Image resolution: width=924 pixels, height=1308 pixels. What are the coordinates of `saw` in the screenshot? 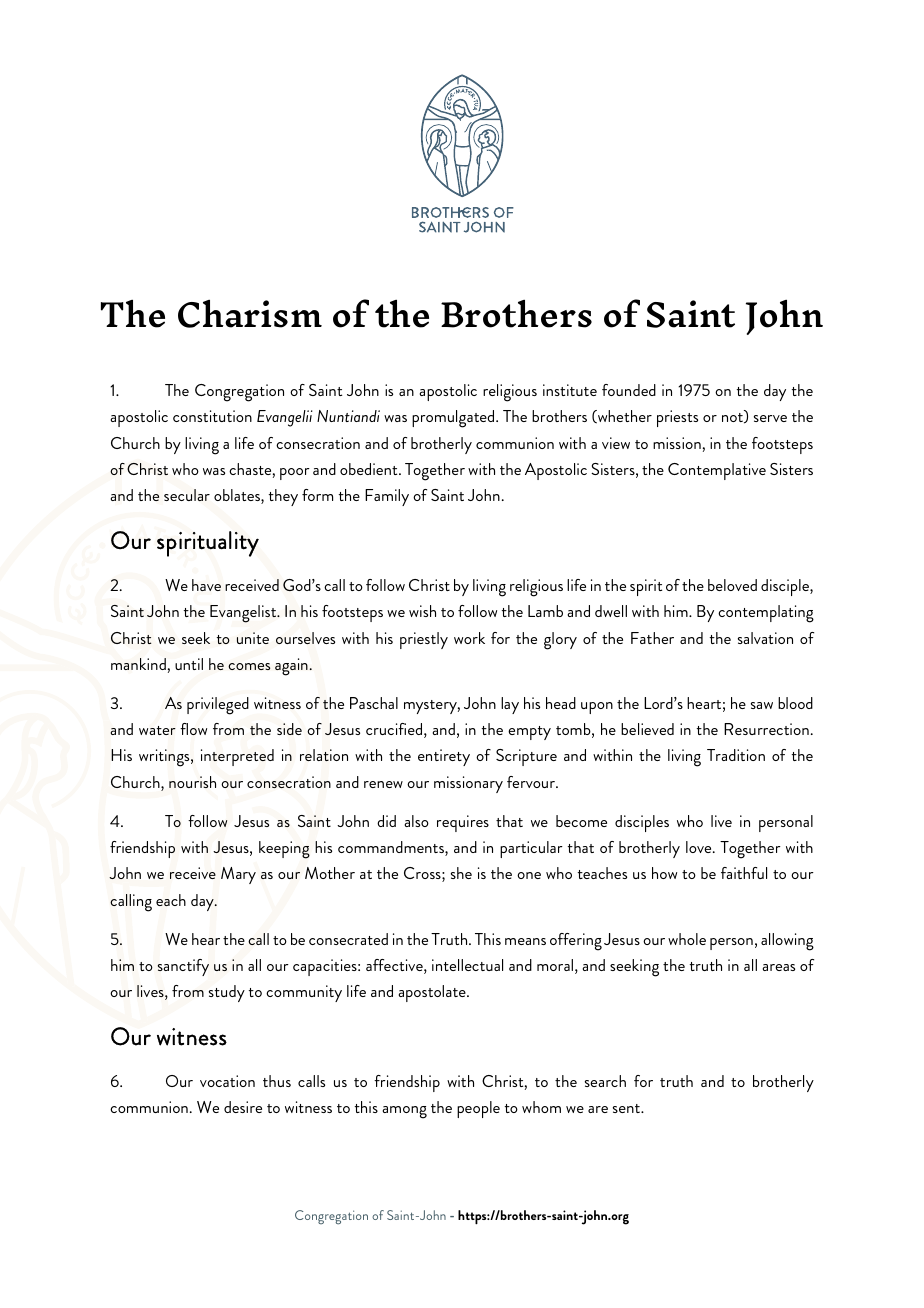 It's located at (762, 705).
